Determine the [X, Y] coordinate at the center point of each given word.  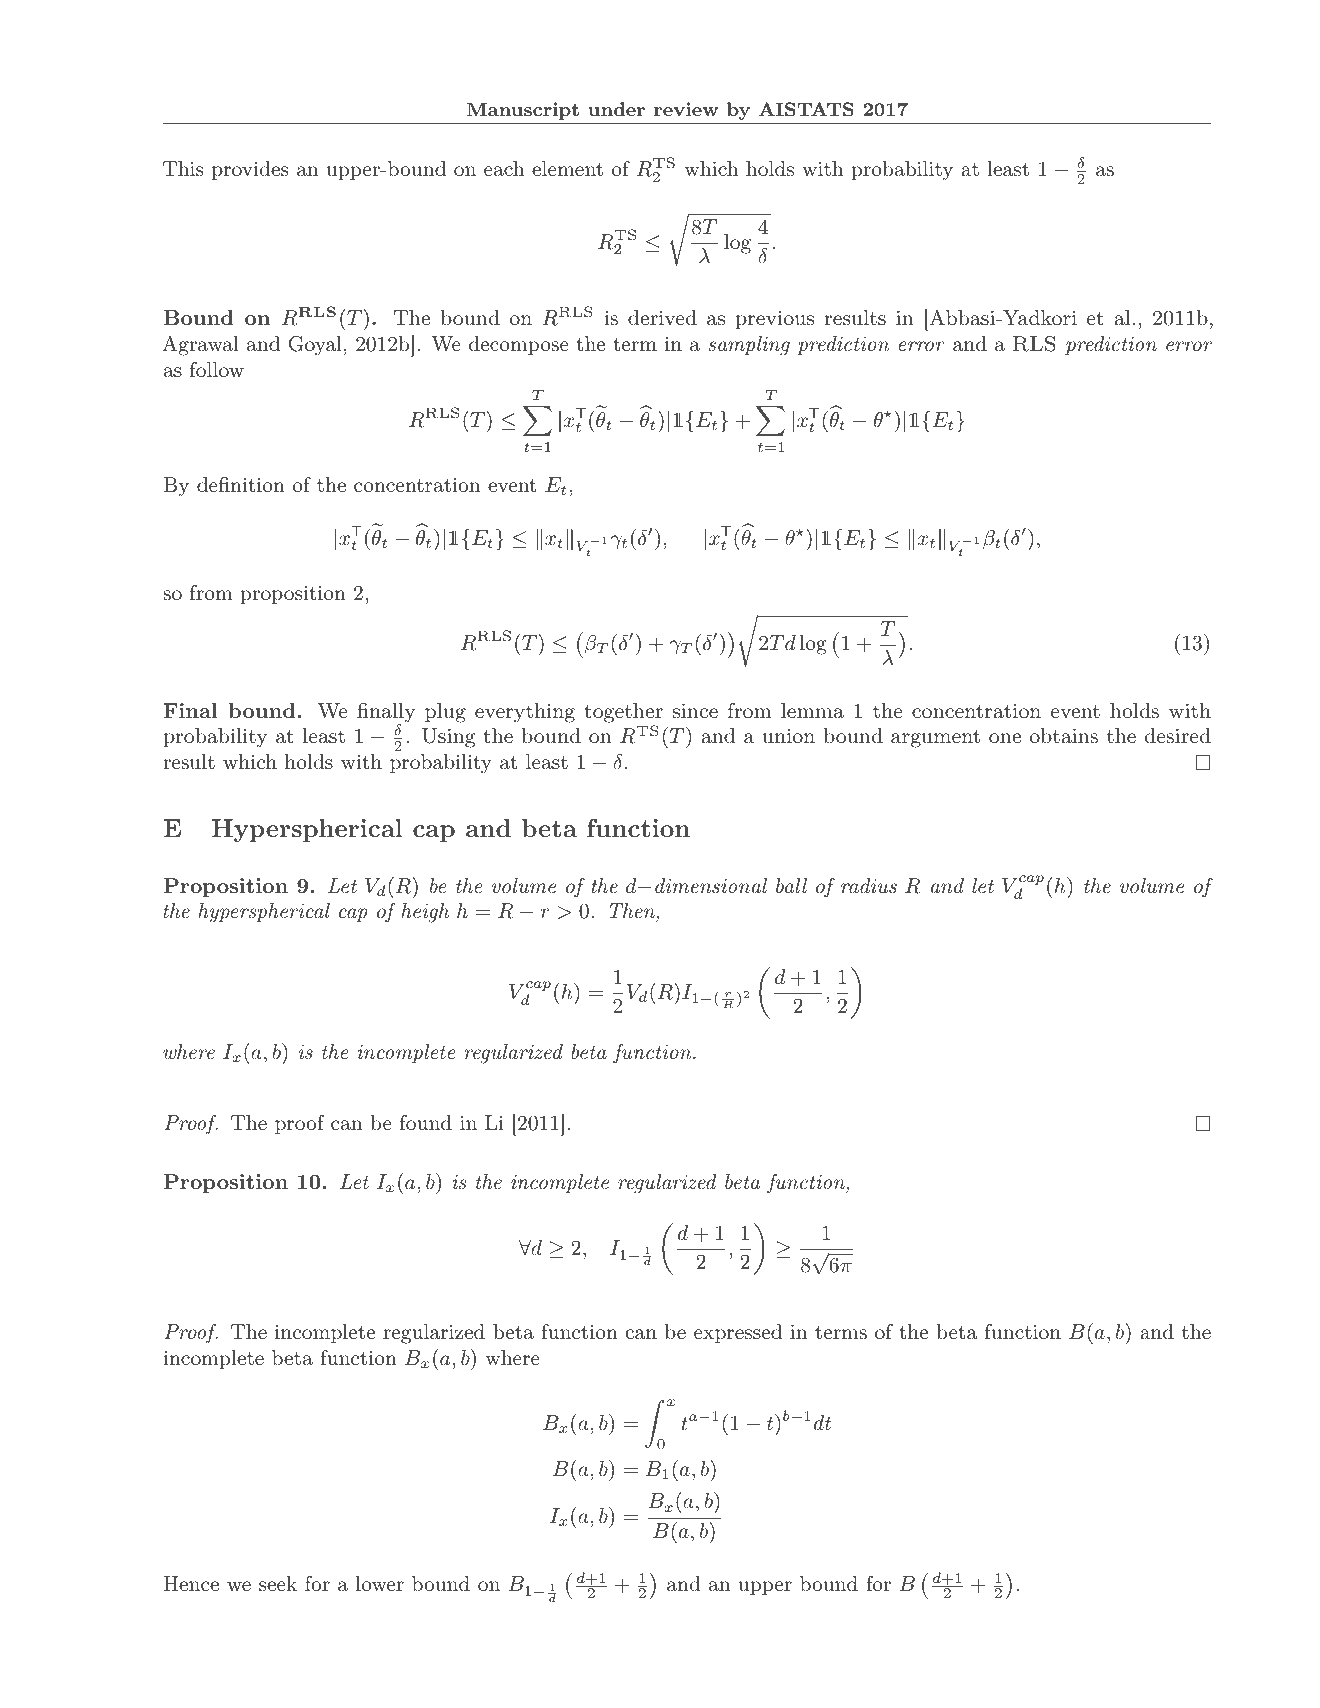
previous [774, 319]
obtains [1064, 735]
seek [278, 1583]
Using [449, 738]
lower [380, 1583]
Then [633, 912]
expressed [738, 1333]
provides [250, 170]
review [686, 109]
